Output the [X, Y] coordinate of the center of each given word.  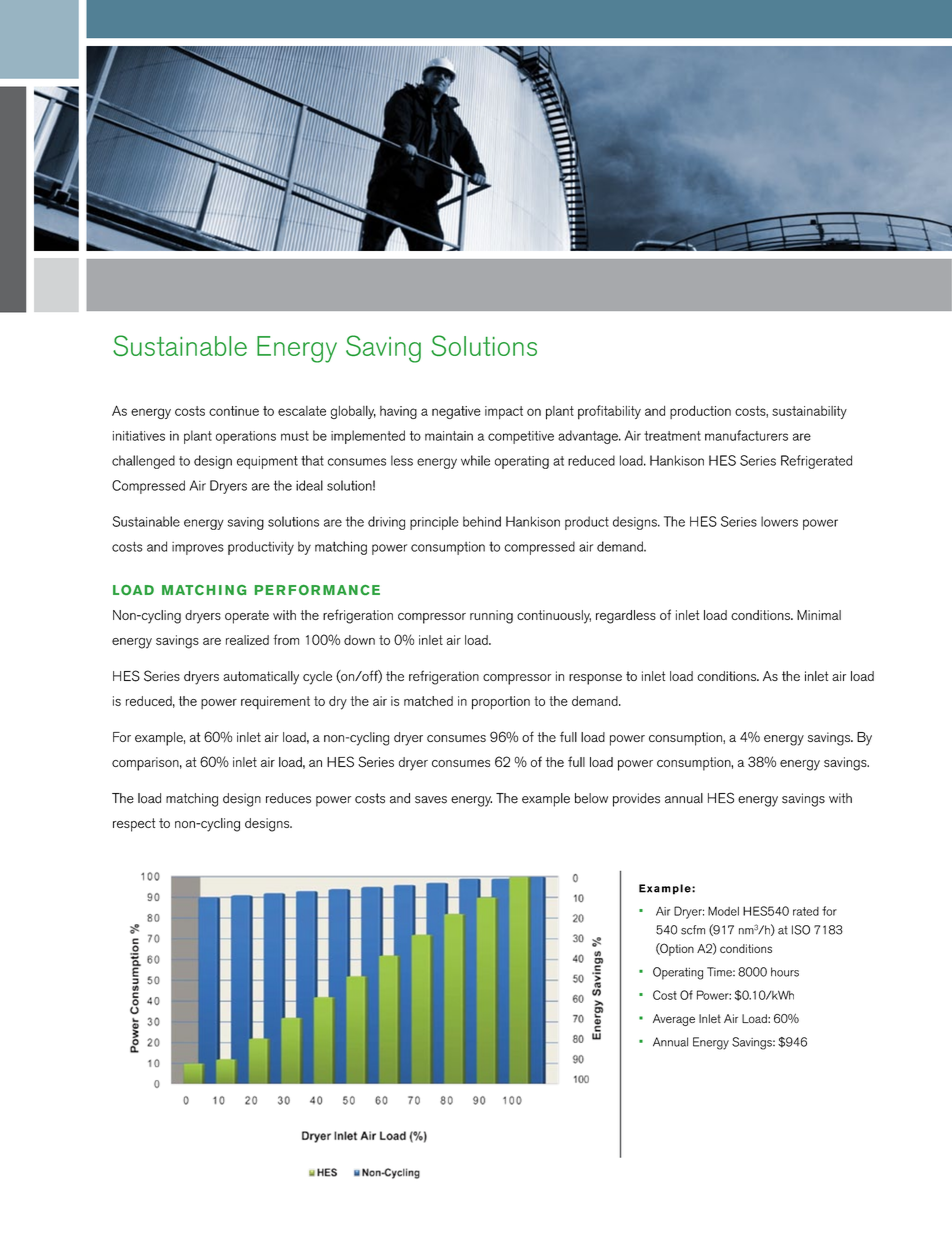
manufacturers [746, 435]
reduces [288, 798]
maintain [449, 436]
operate [247, 617]
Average [674, 1020]
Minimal [819, 615]
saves [431, 800]
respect [134, 825]
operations [246, 437]
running [491, 617]
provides [636, 800]
